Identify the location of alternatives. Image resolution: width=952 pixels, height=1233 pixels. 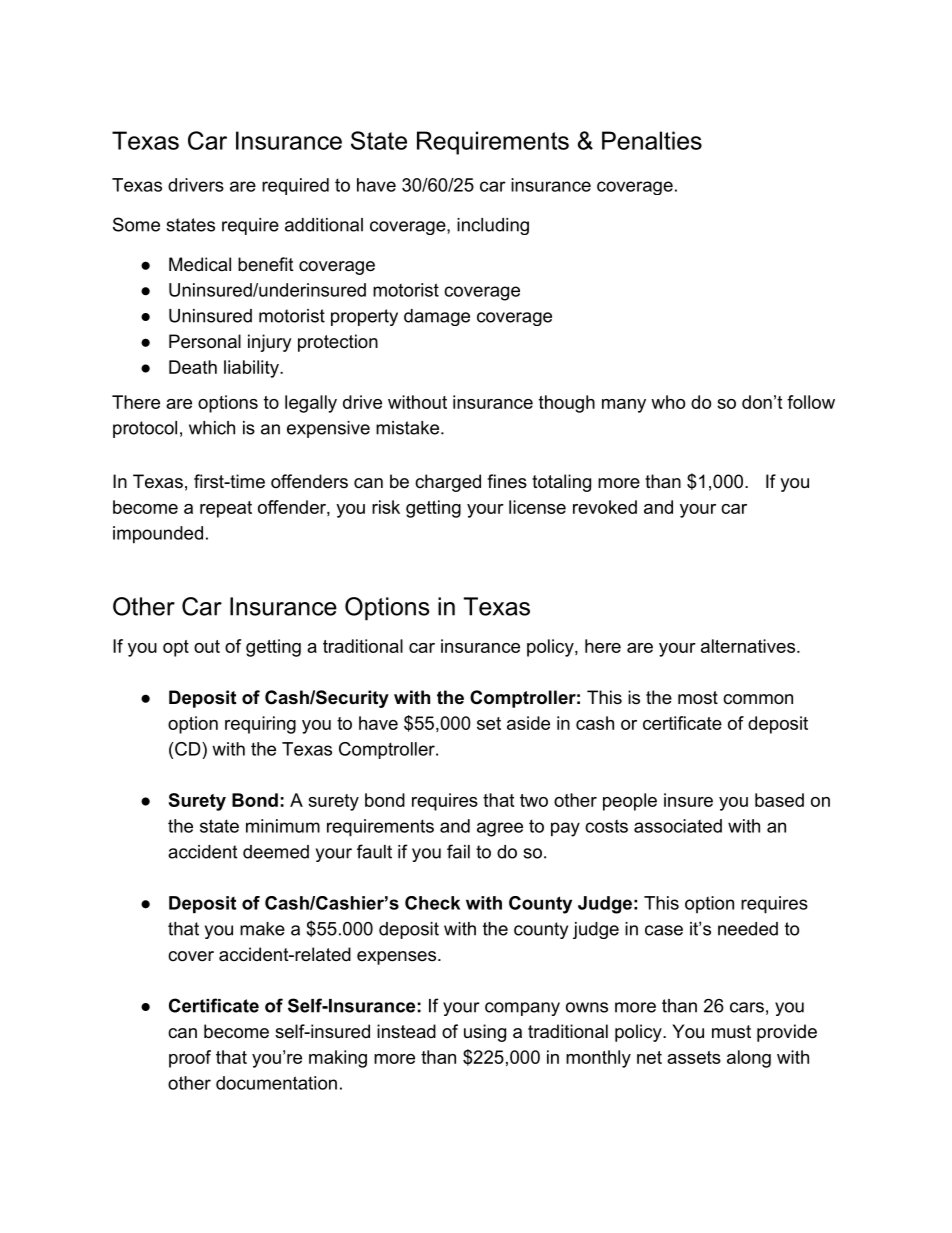
(748, 646).
